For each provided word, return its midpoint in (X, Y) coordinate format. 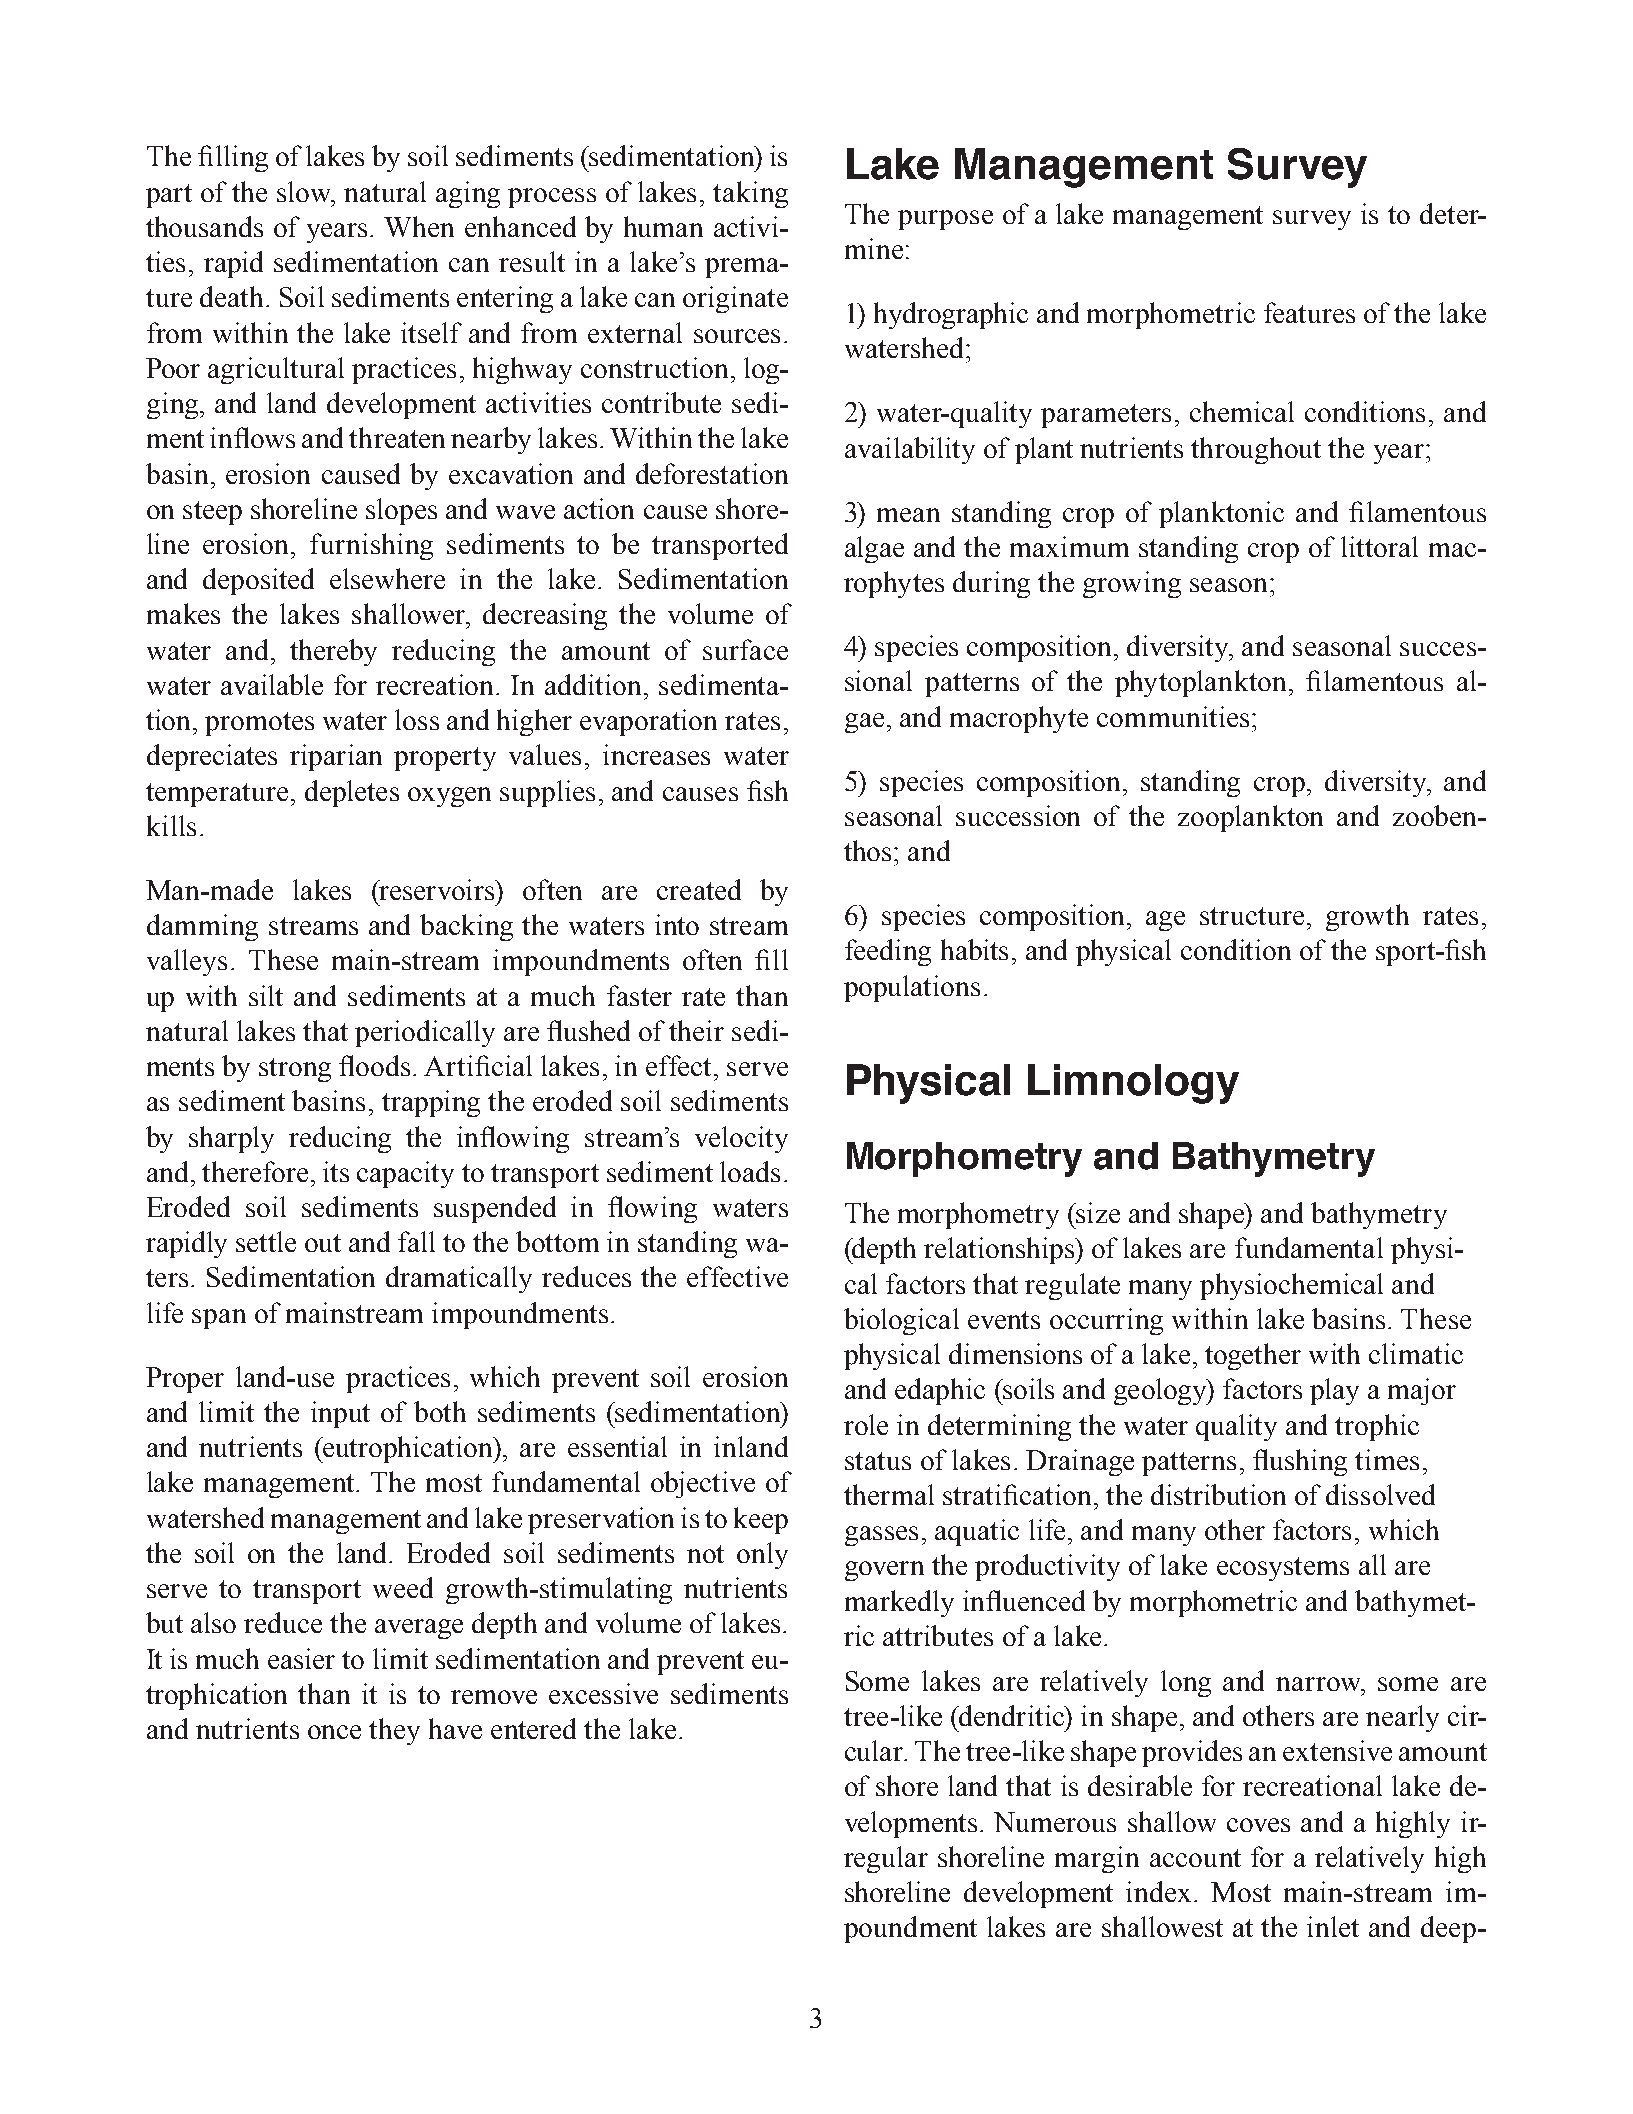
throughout (1256, 450)
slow (305, 191)
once (334, 1732)
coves (1258, 1825)
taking (750, 194)
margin (1097, 1859)
